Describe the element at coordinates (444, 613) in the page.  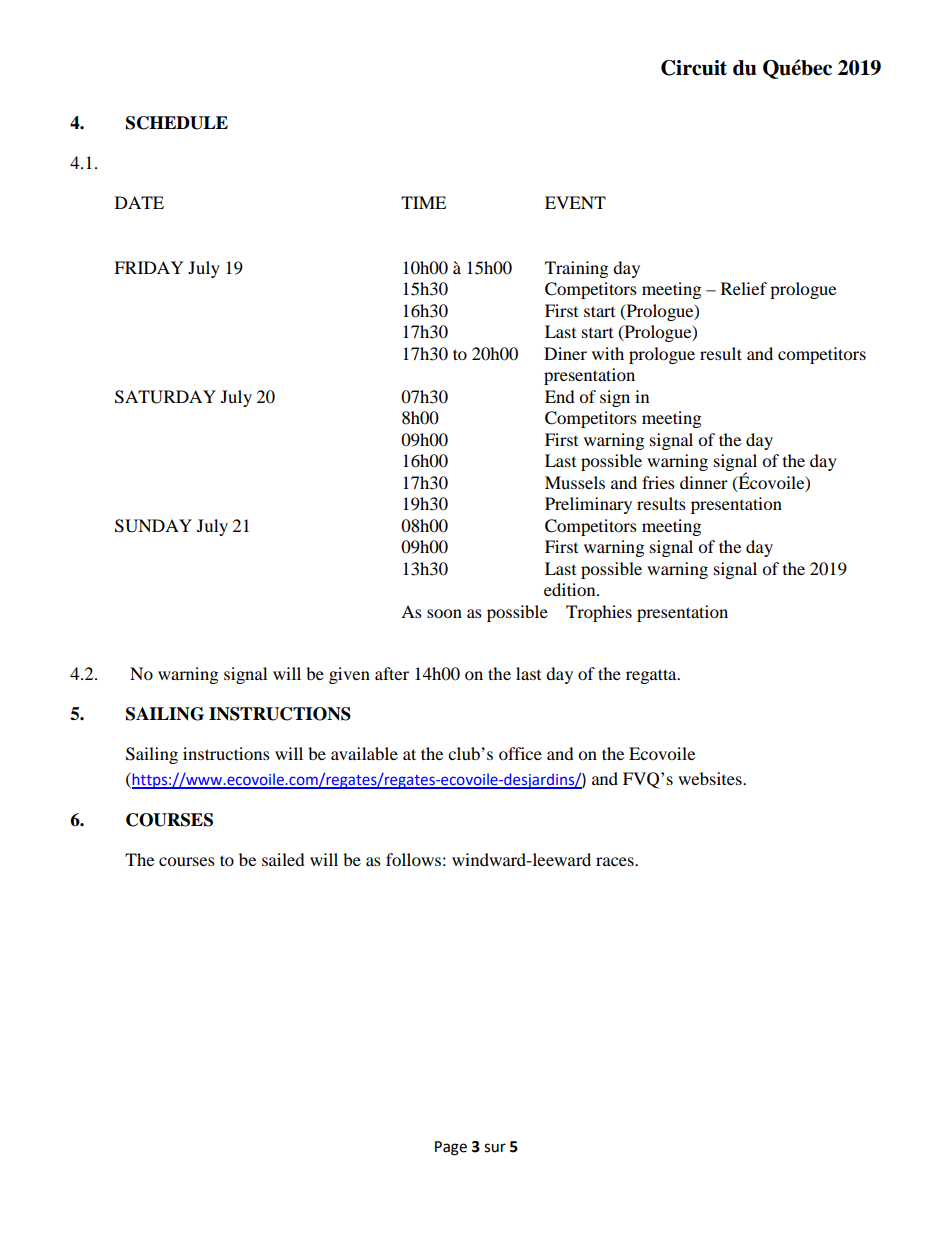
I see `soon` at that location.
